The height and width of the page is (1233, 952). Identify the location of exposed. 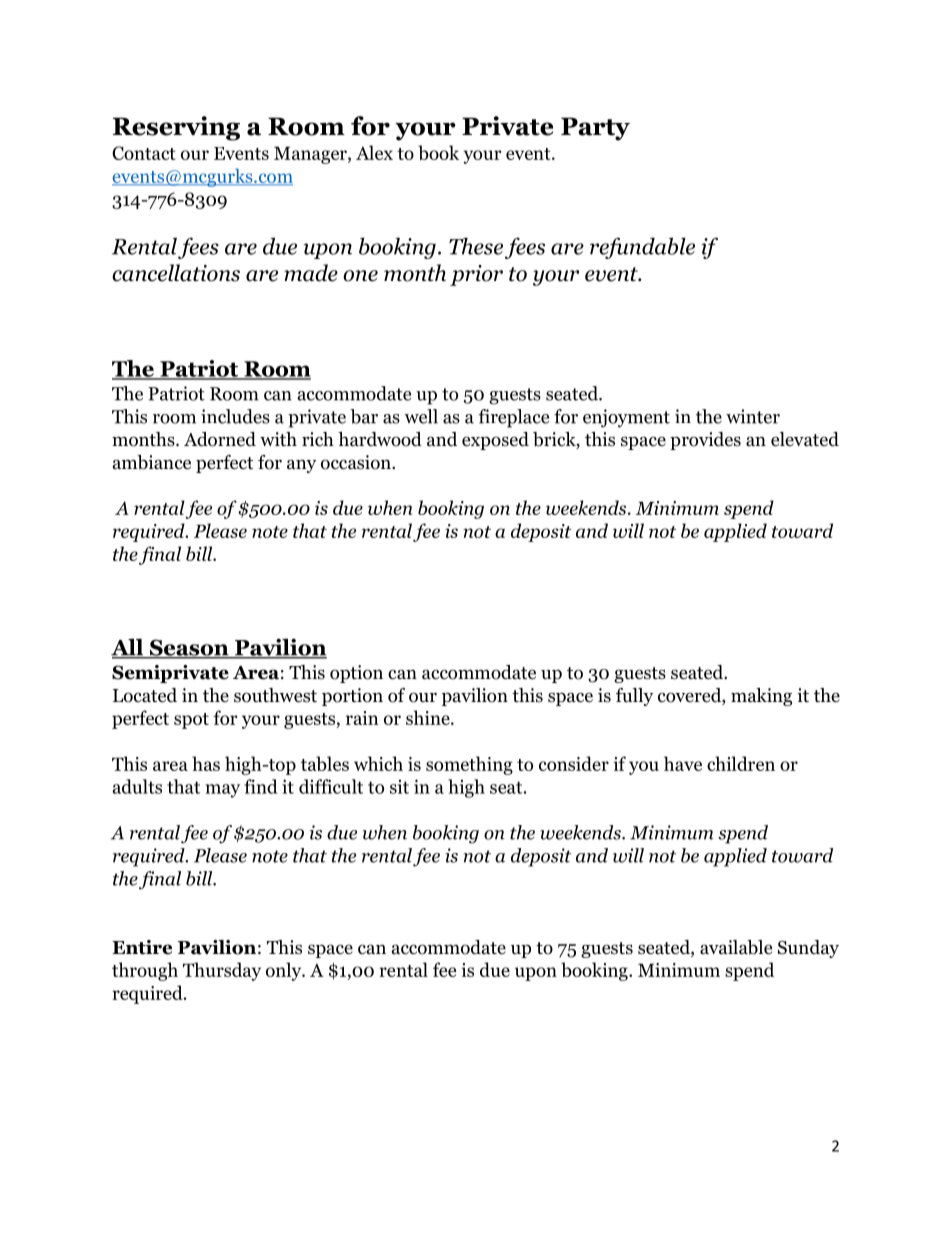
(495, 441).
